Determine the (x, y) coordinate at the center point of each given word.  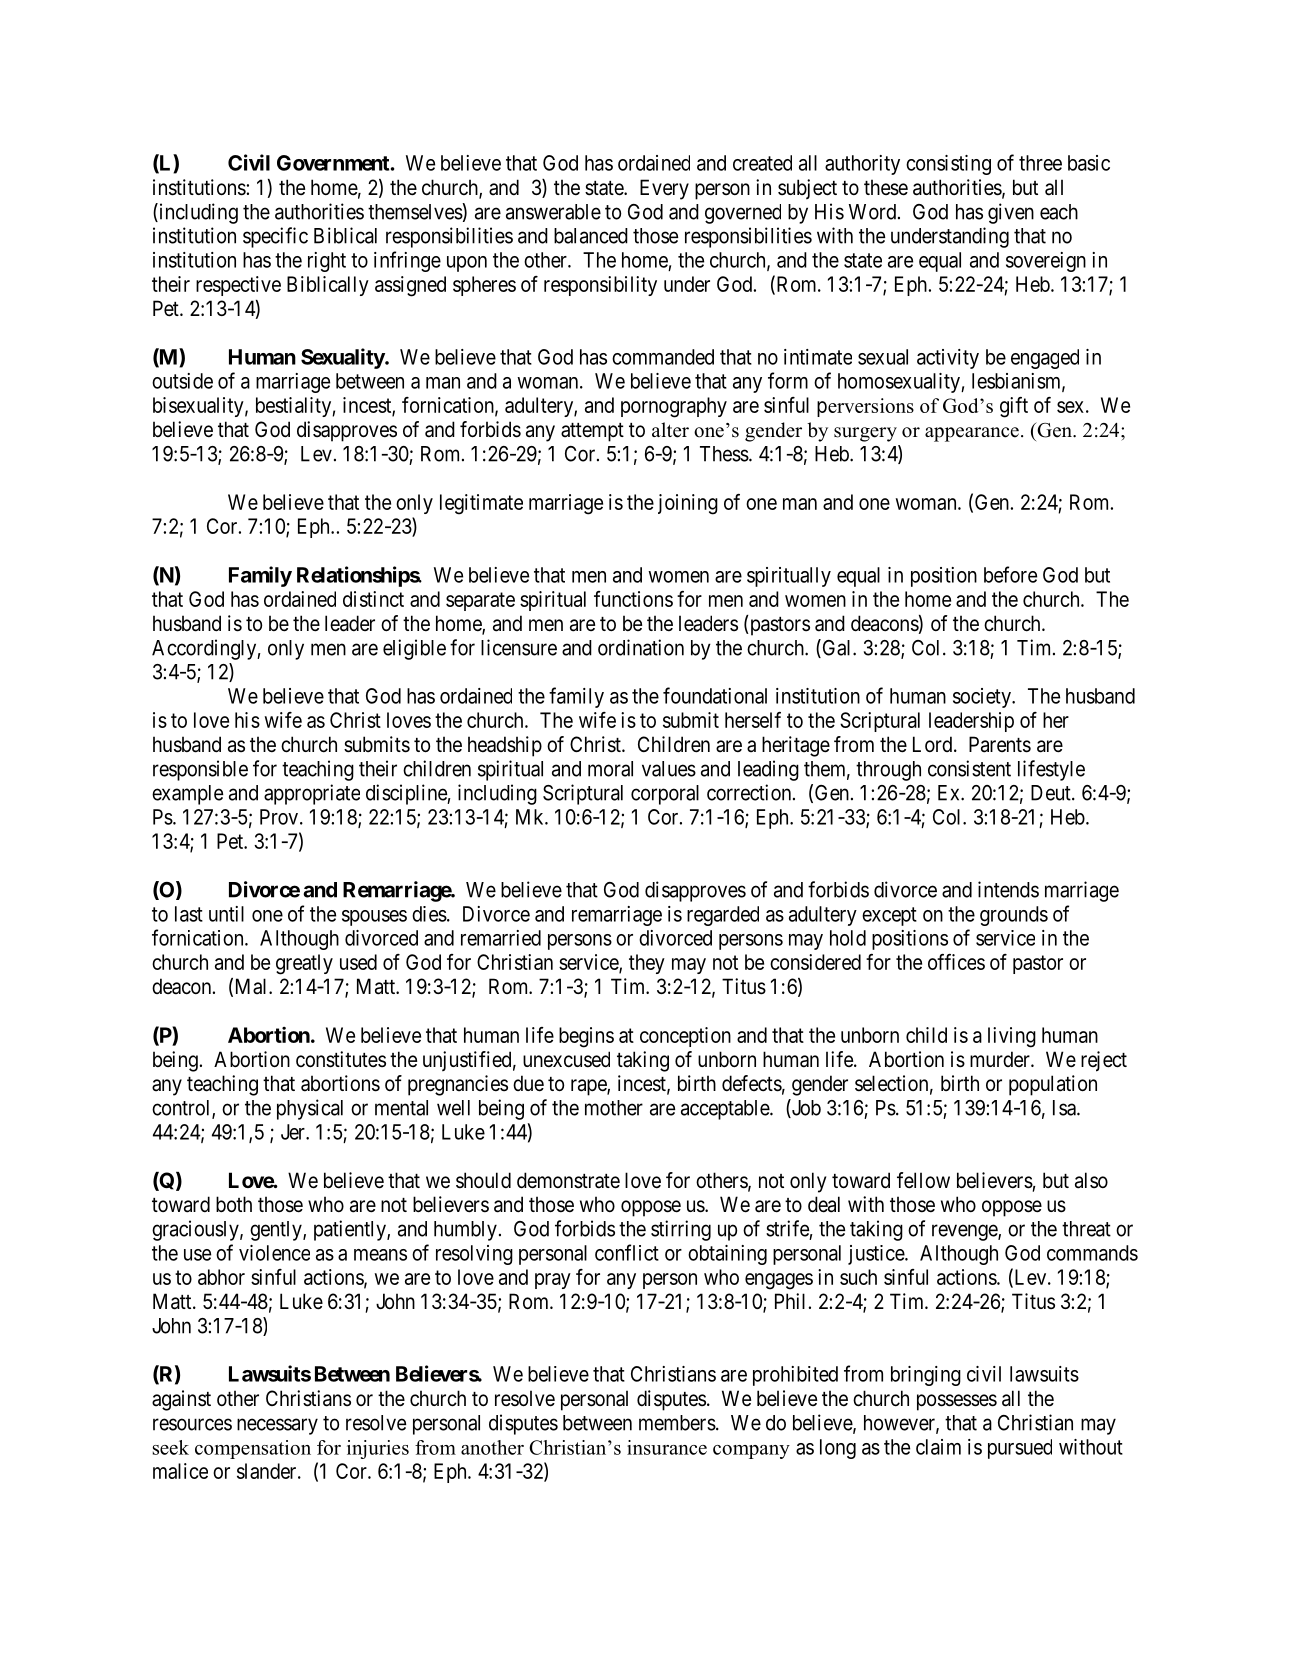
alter (670, 430)
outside (182, 381)
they (647, 964)
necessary (277, 1426)
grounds (1014, 916)
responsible (200, 770)
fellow (923, 1180)
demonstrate (568, 1180)
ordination (641, 647)
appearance (972, 434)
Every (664, 189)
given (1011, 213)
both (234, 1204)
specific (275, 237)
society (983, 698)
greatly (304, 964)
